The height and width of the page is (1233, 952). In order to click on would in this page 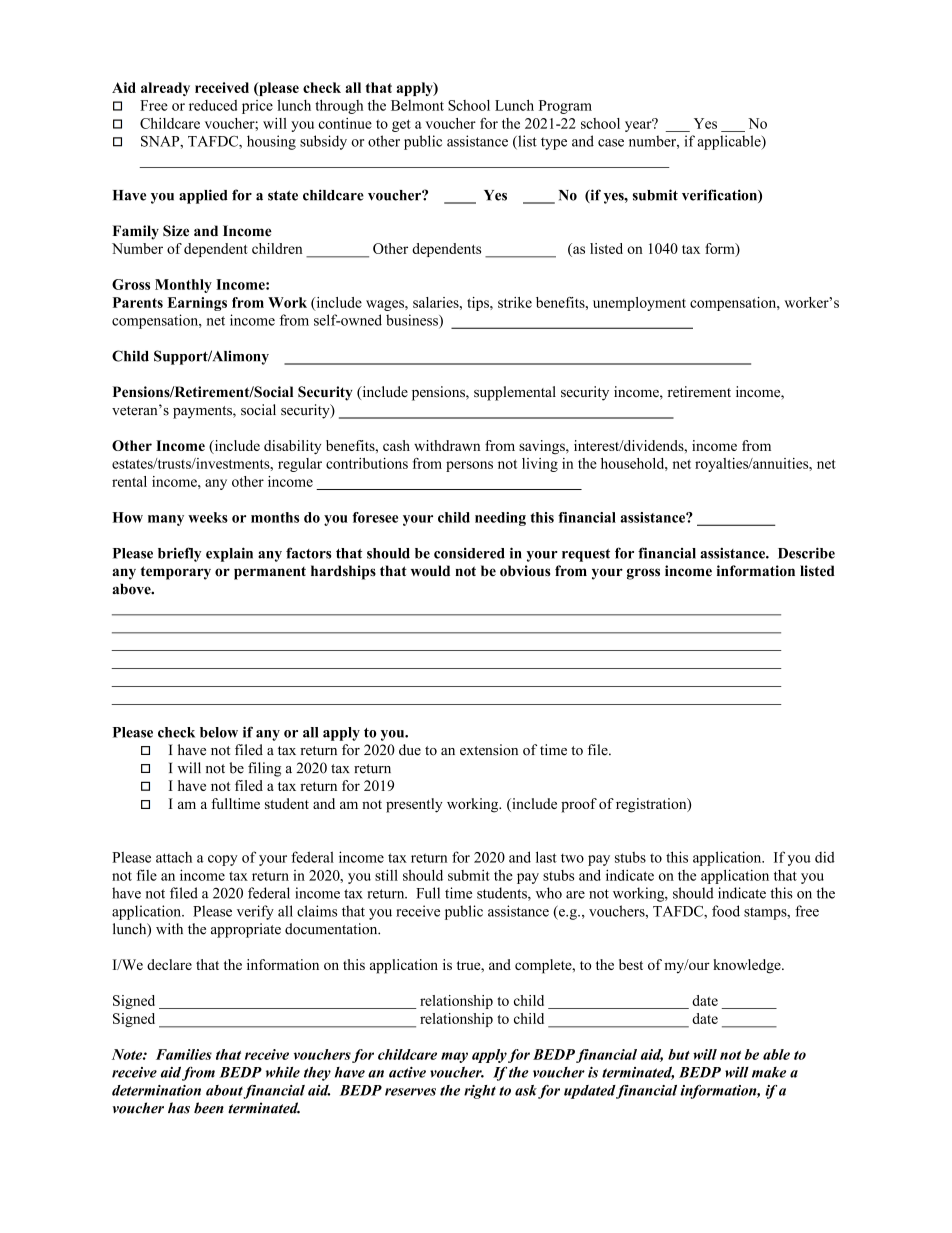, I will do `click(430, 571)`.
